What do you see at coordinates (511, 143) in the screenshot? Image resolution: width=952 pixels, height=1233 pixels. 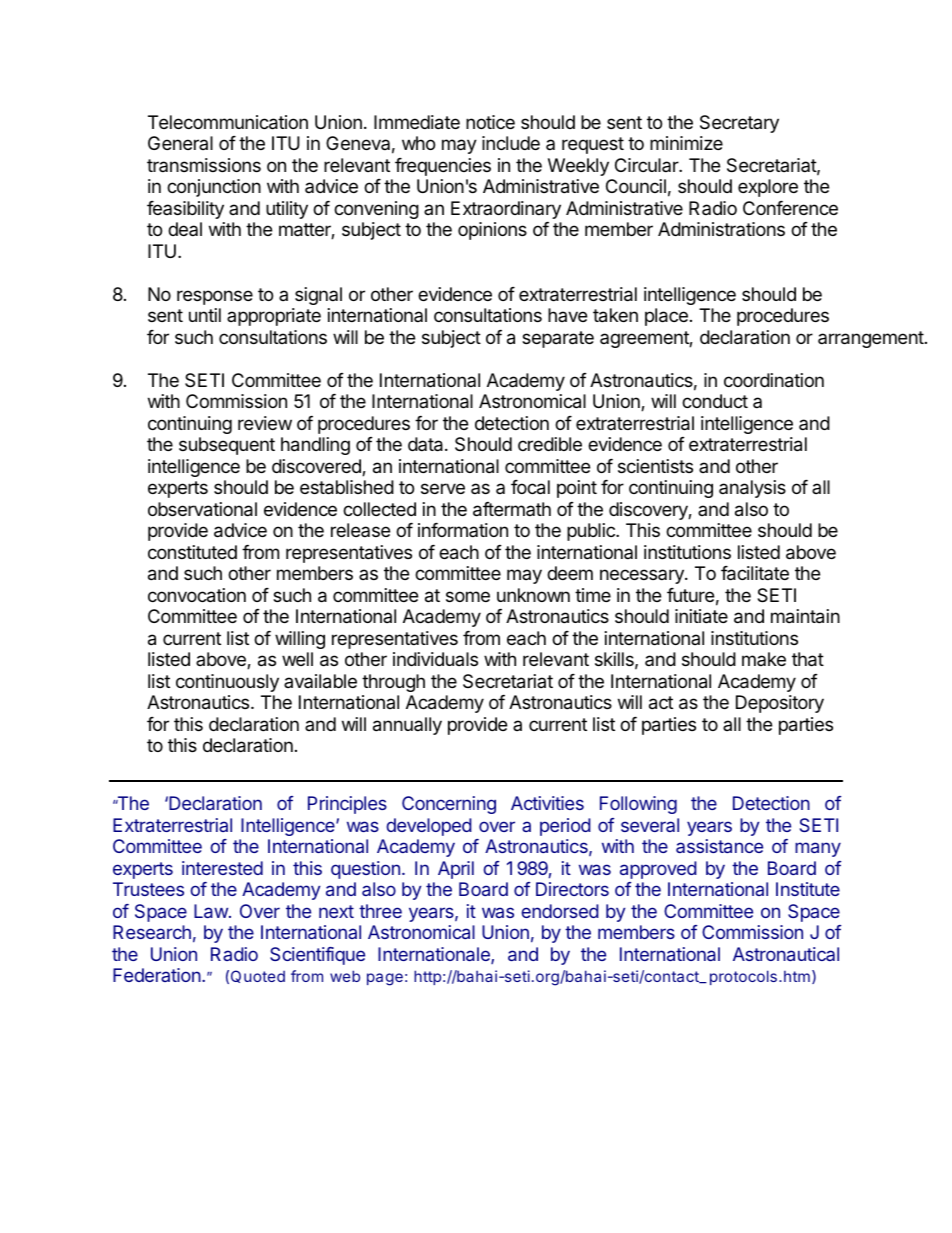 I see `include` at bounding box center [511, 143].
